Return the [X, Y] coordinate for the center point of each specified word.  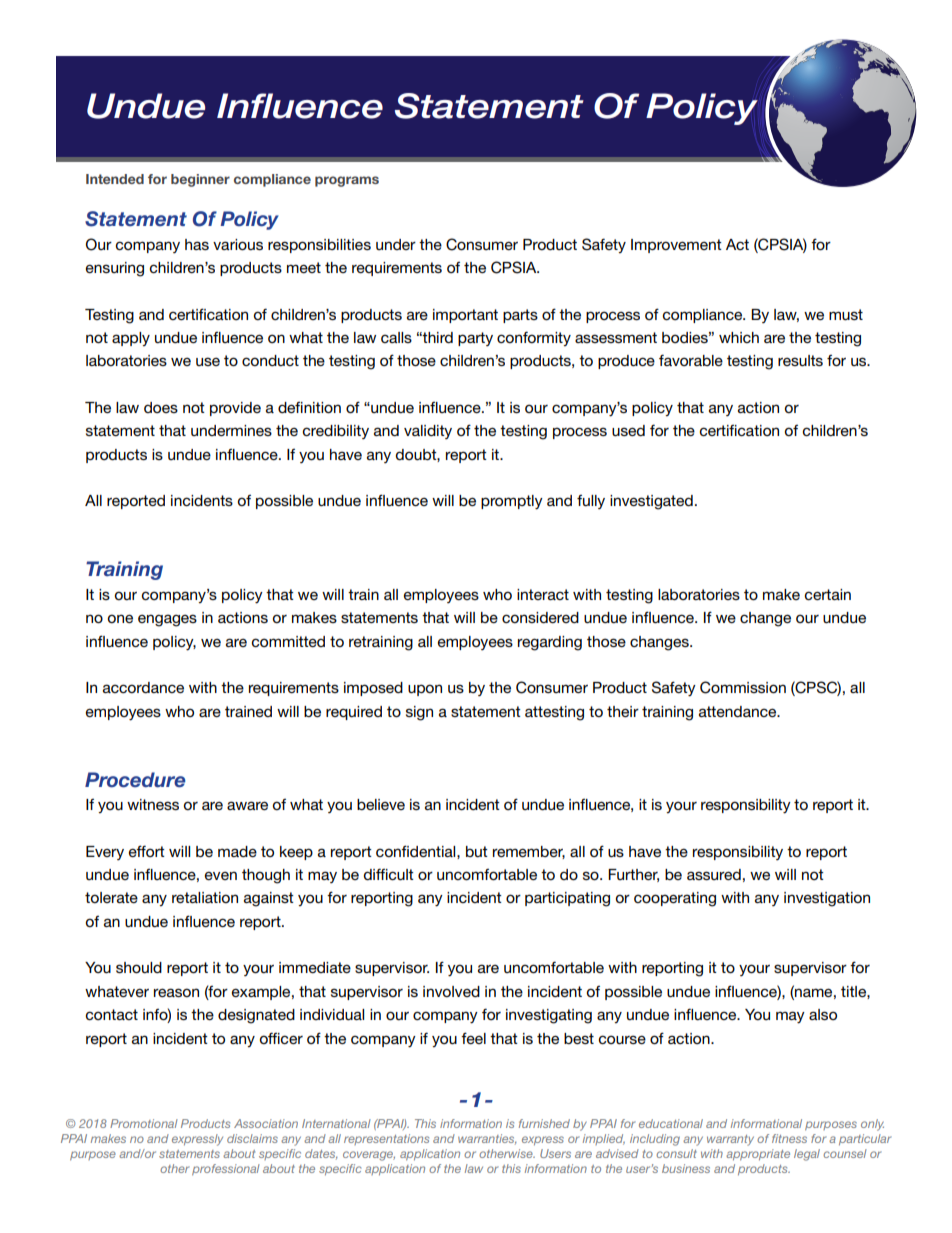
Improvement [676, 246]
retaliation [205, 897]
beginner [200, 180]
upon [425, 690]
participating [567, 899]
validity [428, 432]
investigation [827, 899]
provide [235, 409]
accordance [143, 687]
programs [347, 181]
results [800, 360]
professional [226, 1169]
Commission [743, 687]
